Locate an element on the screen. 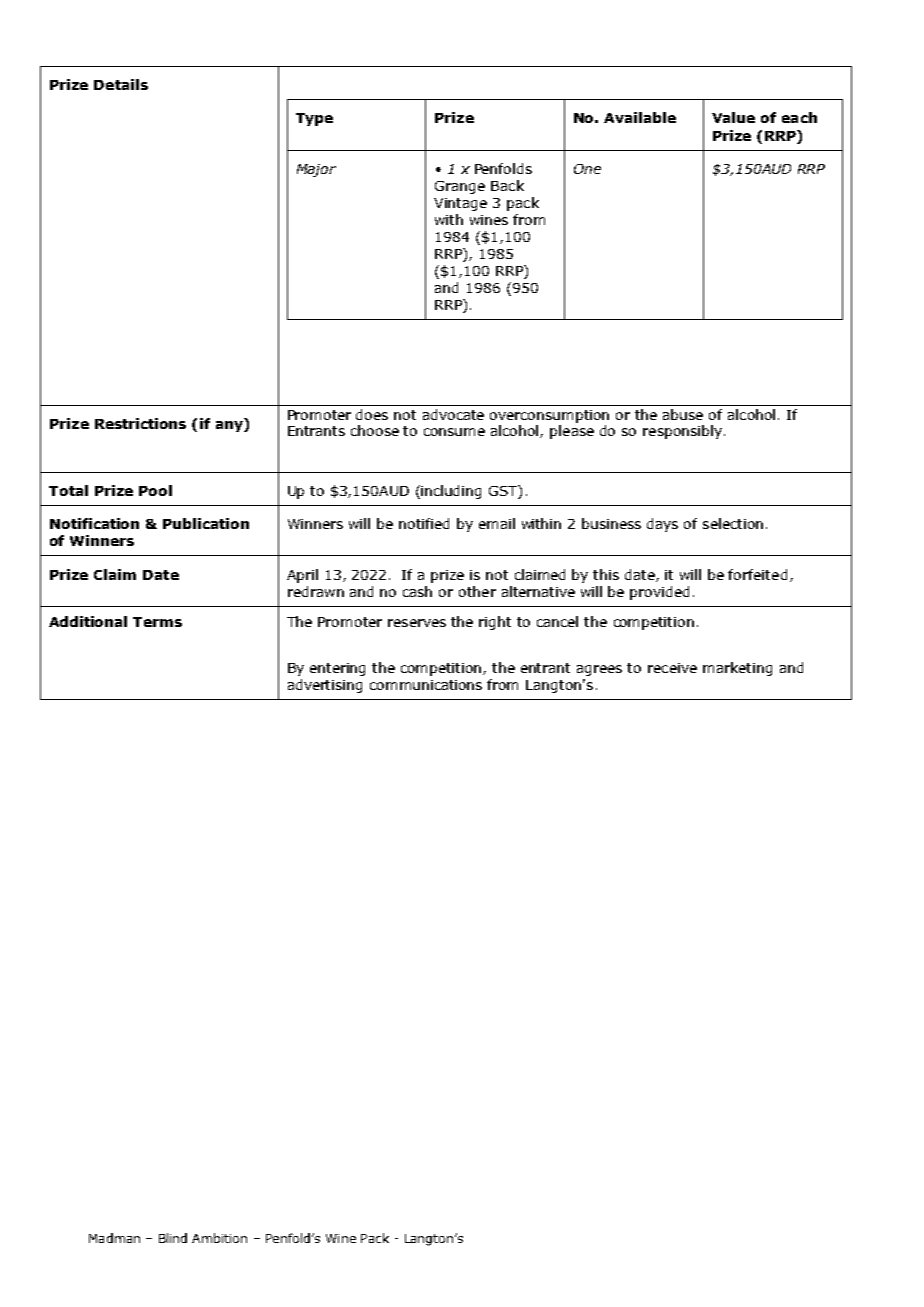  marketing is located at coordinates (737, 669).
